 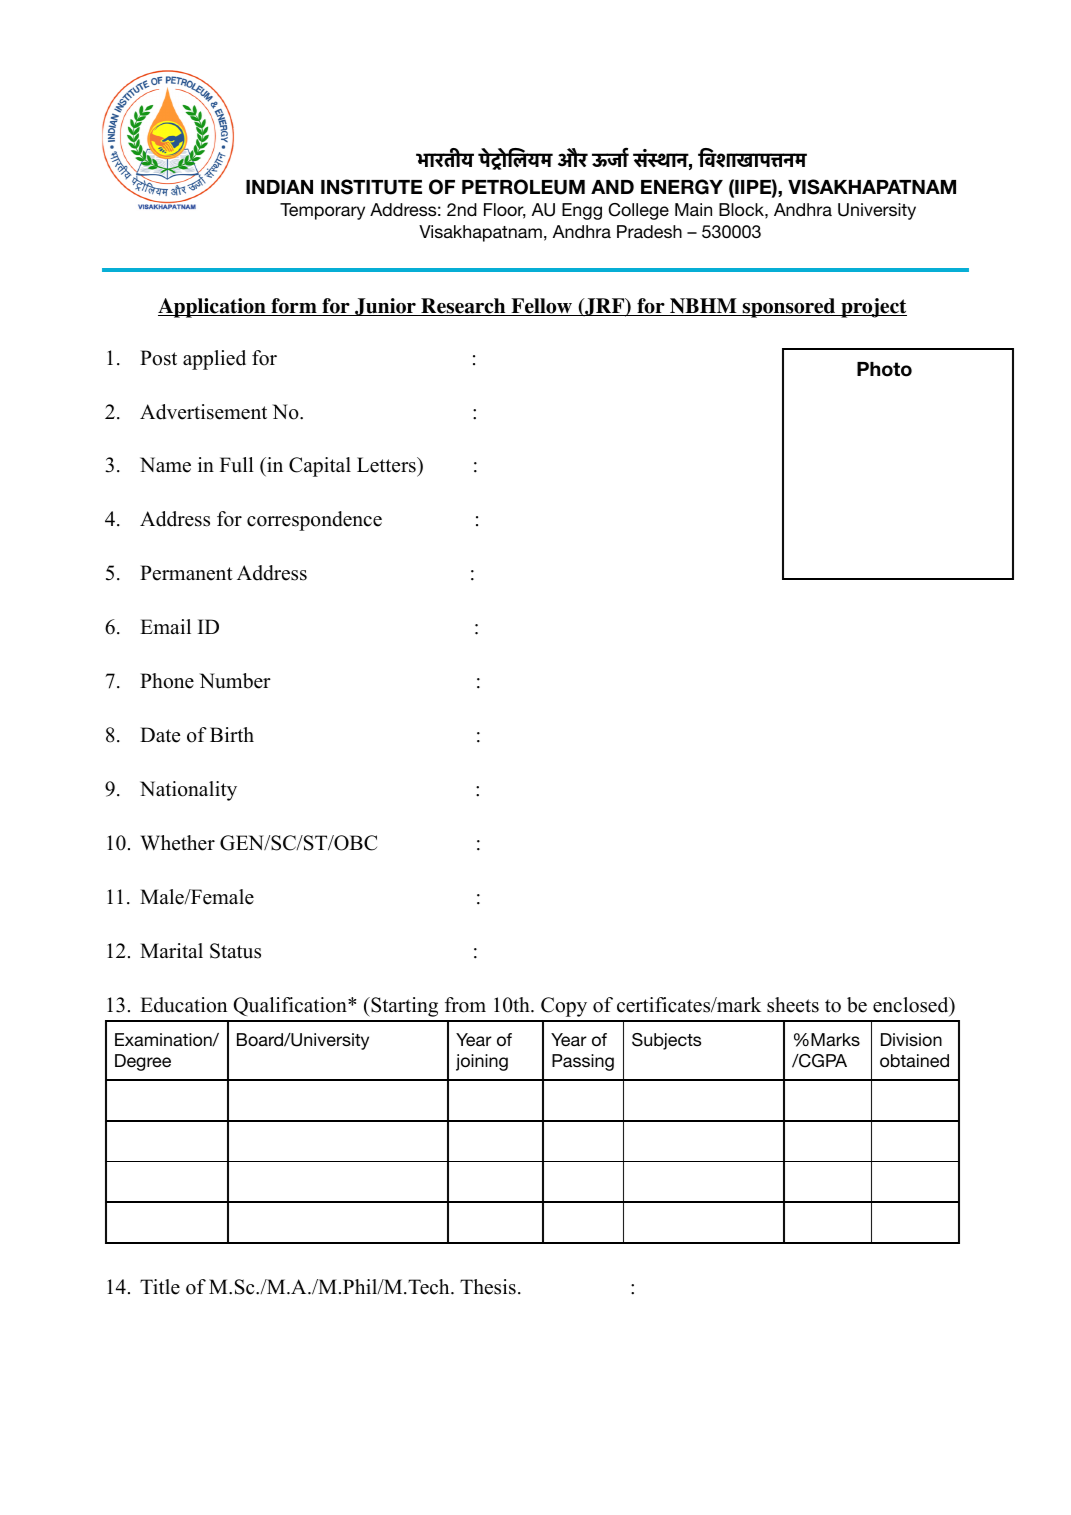 I want to click on sponsored, so click(x=789, y=308).
